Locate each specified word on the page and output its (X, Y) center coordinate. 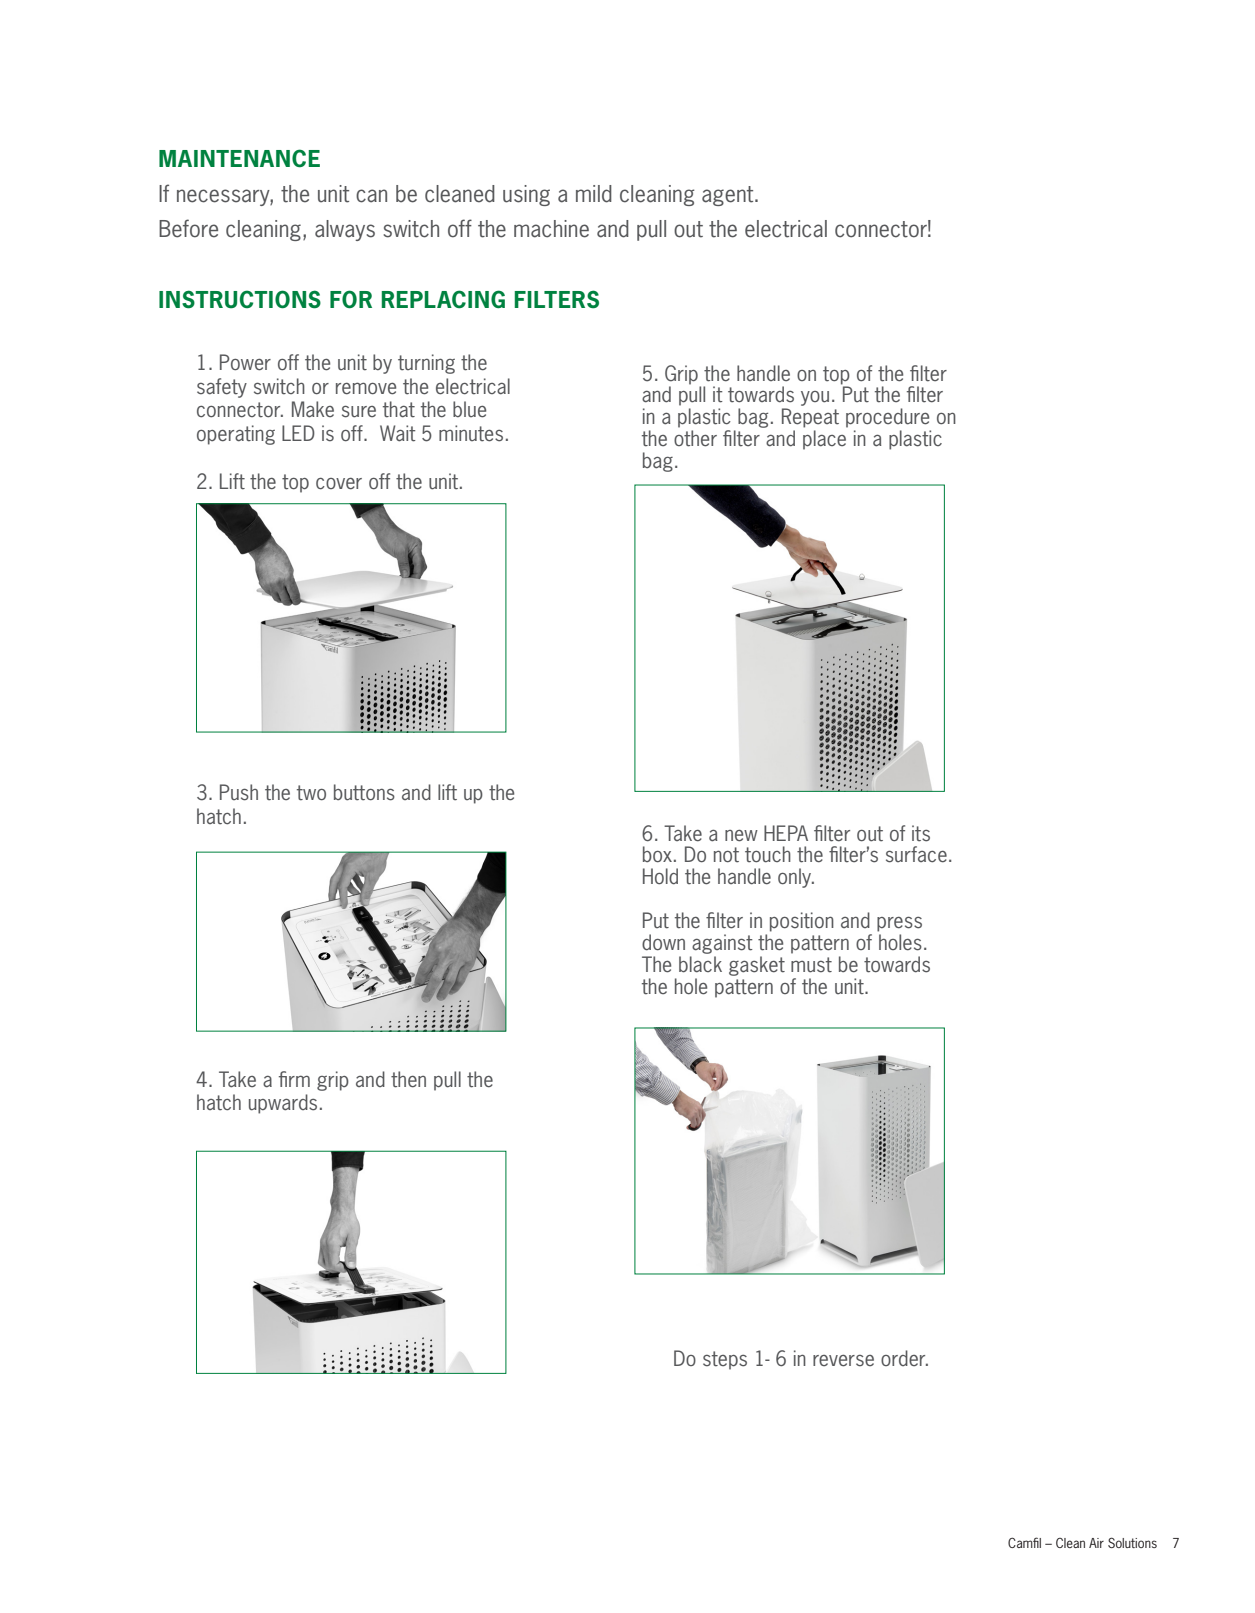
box (657, 854)
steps (725, 1360)
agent (729, 196)
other (695, 438)
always (345, 230)
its (921, 833)
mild (594, 194)
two (311, 793)
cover (339, 484)
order (904, 1358)
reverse (843, 1361)
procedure (887, 418)
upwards (283, 1104)
